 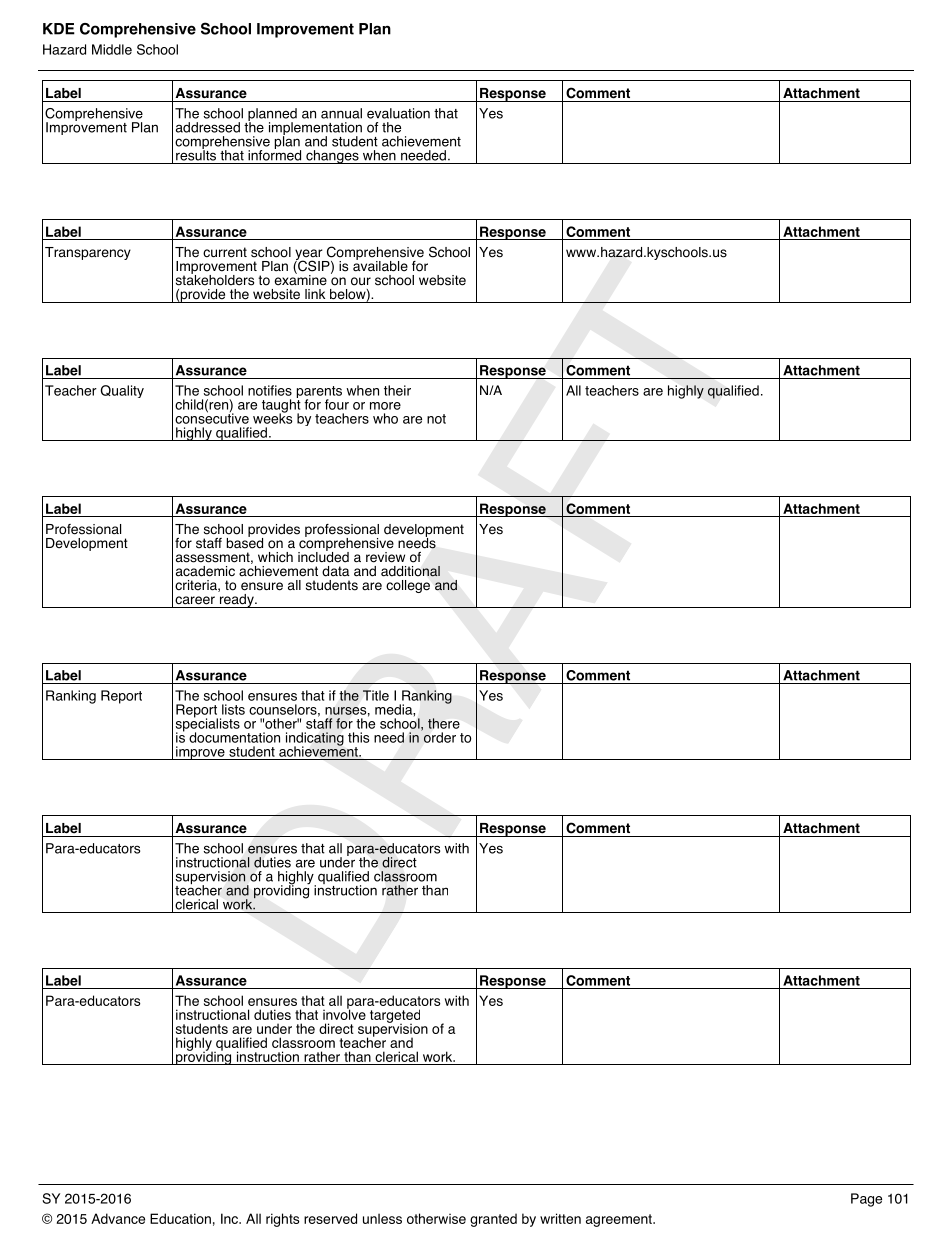 What do you see at coordinates (397, 390) in the image?
I see `their` at bounding box center [397, 390].
